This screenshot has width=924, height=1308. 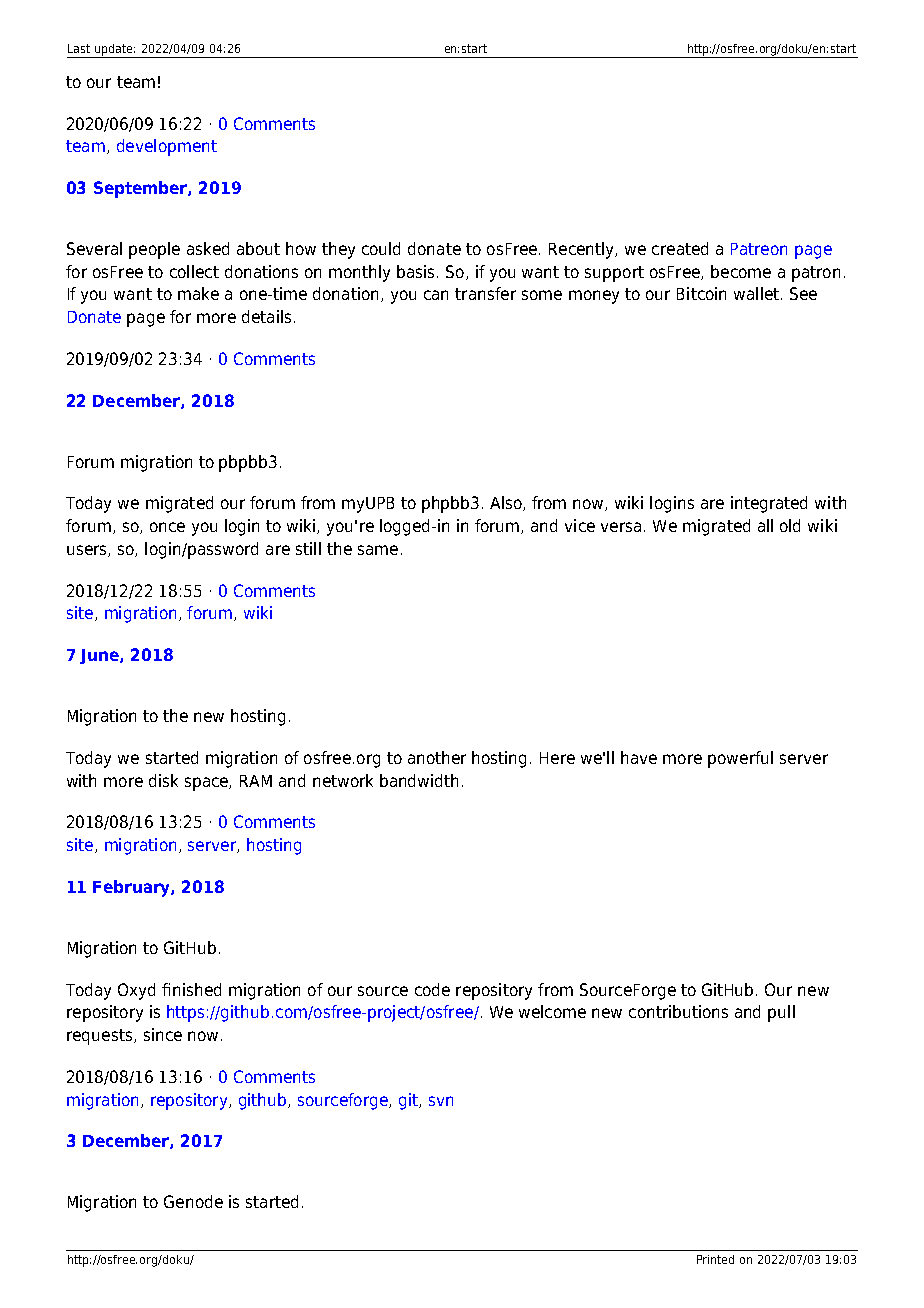 I want to click on development, so click(x=167, y=147).
